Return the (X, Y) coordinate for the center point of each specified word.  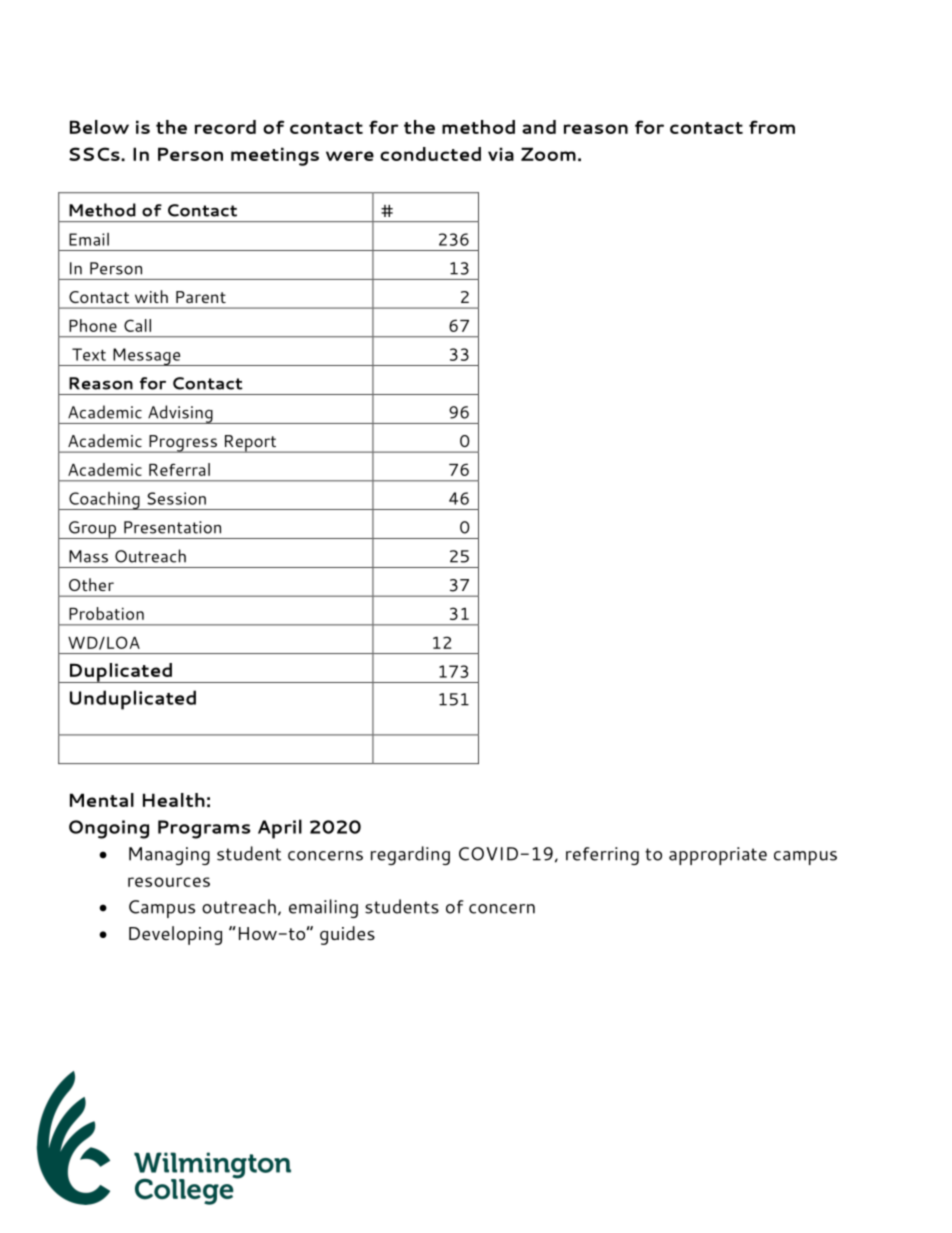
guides (347, 935)
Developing (175, 935)
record (225, 127)
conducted (430, 154)
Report (250, 444)
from (772, 127)
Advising (180, 414)
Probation (106, 613)
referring (602, 856)
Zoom (548, 154)
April (280, 829)
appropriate (718, 856)
